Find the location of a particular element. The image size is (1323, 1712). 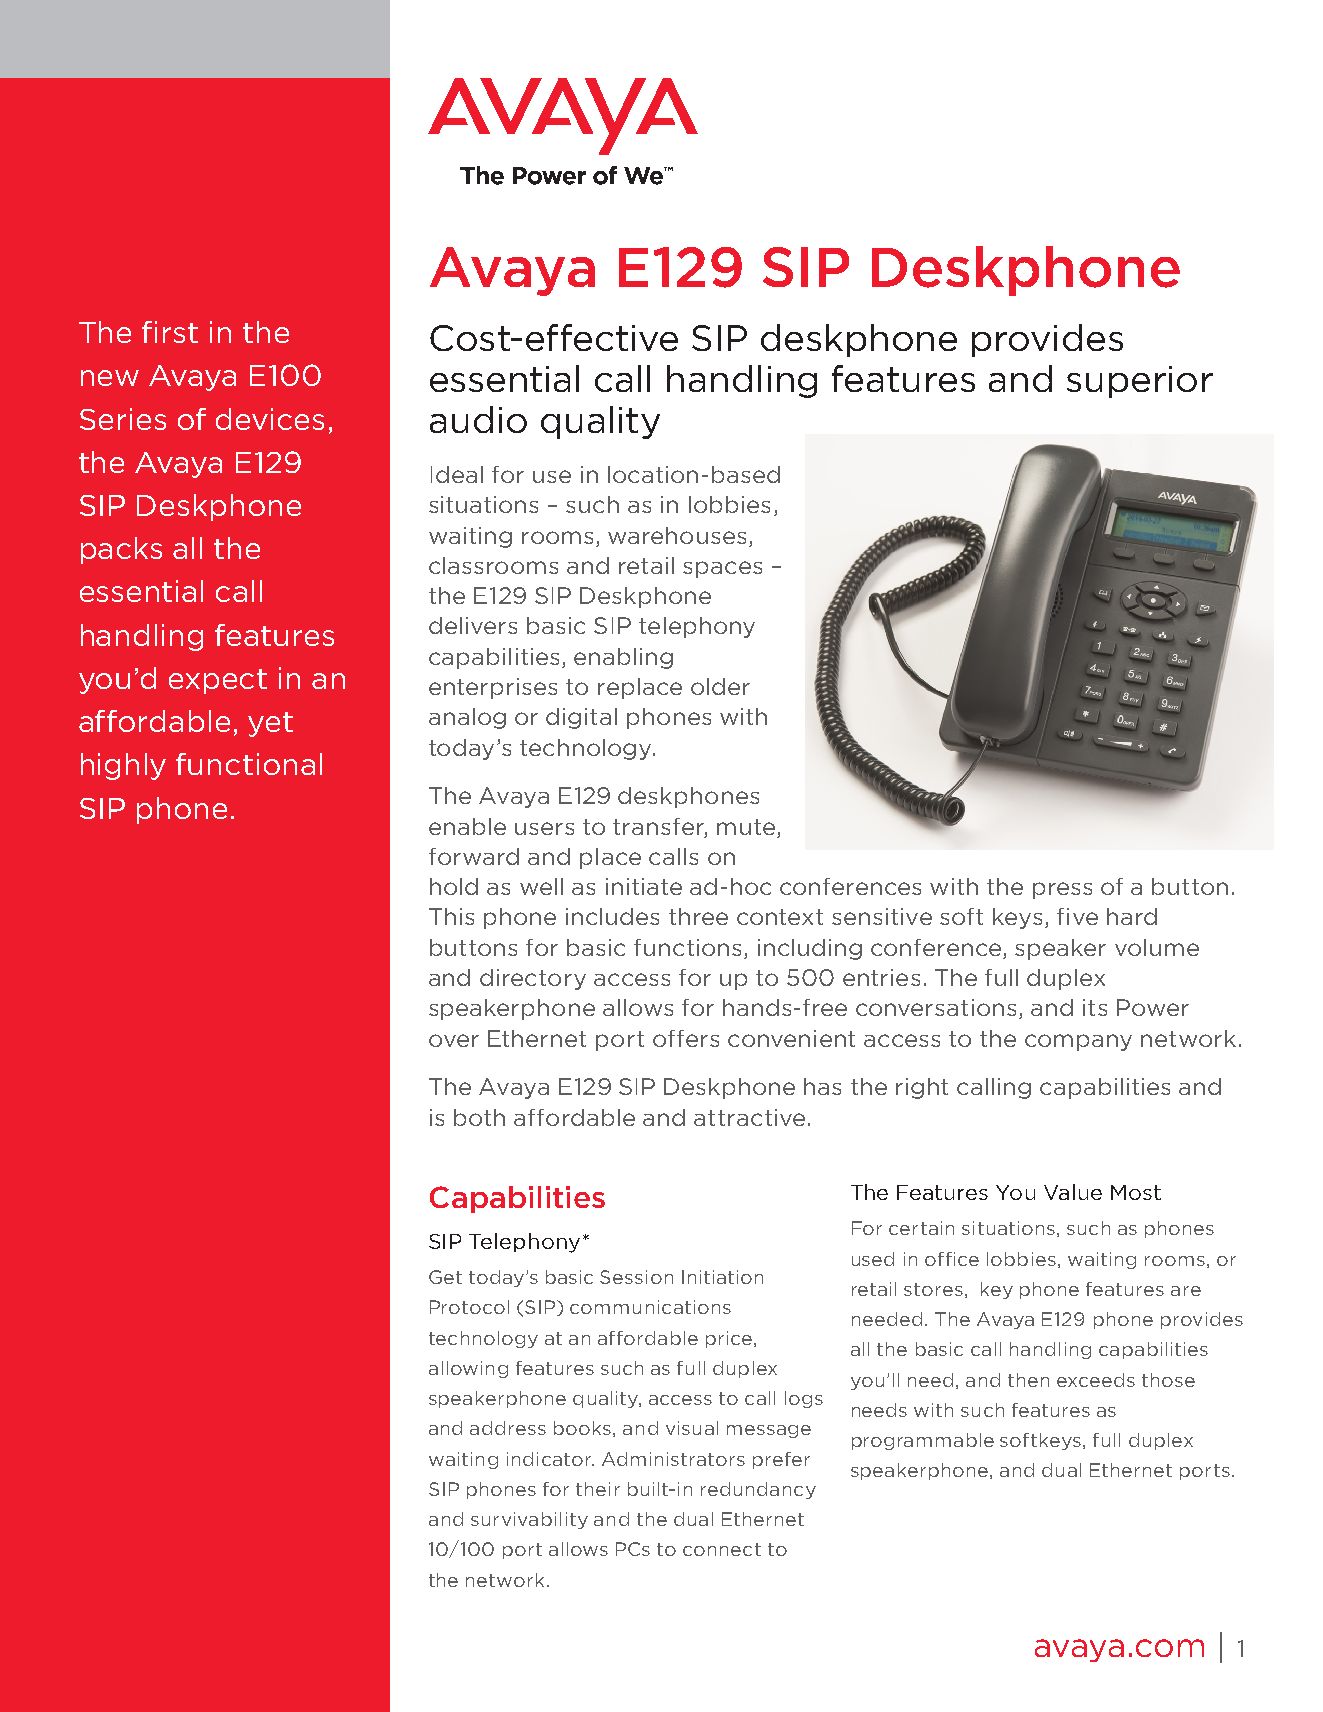

older is located at coordinates (720, 686).
